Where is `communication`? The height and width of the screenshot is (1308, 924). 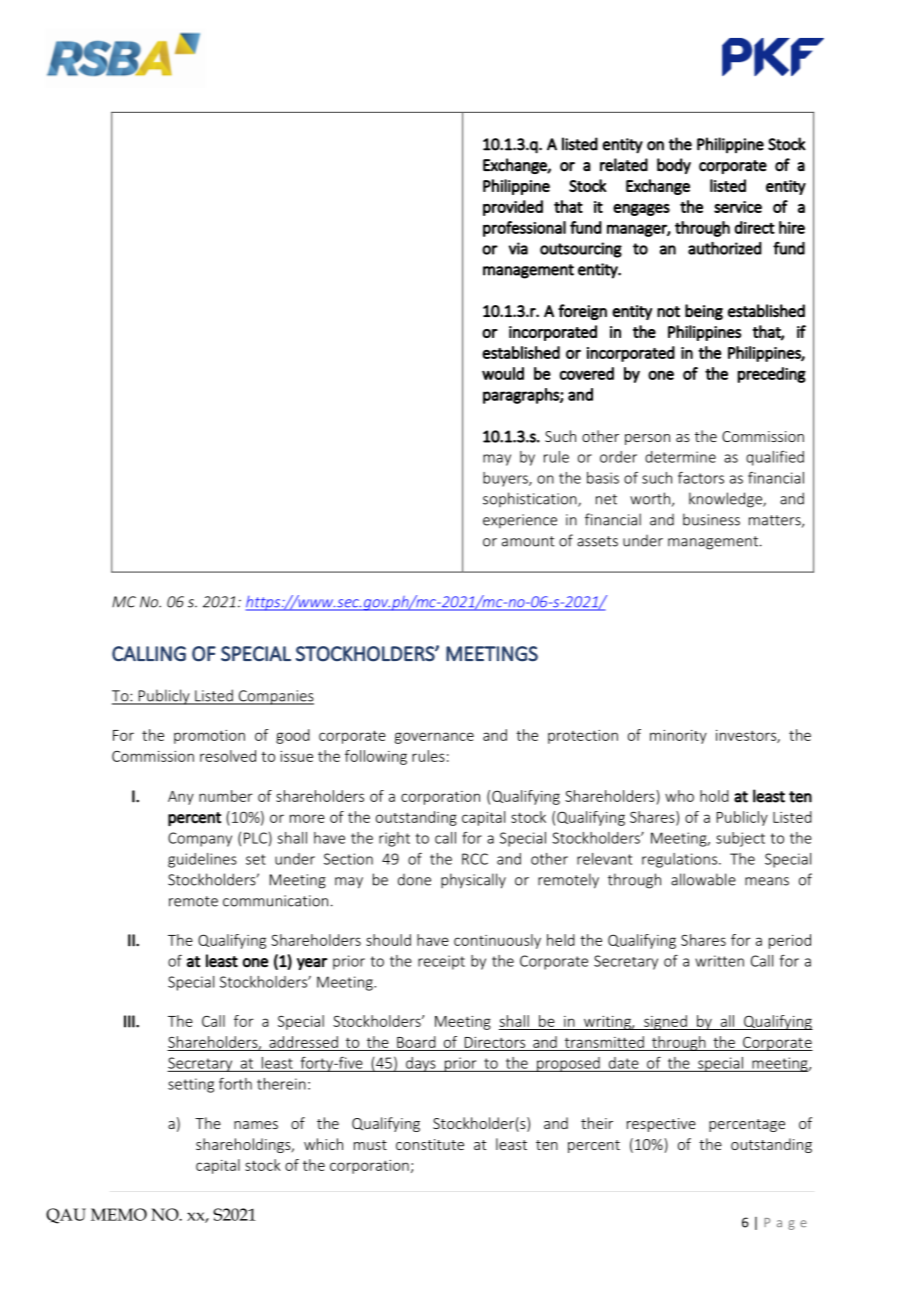
communication is located at coordinates (275, 901).
